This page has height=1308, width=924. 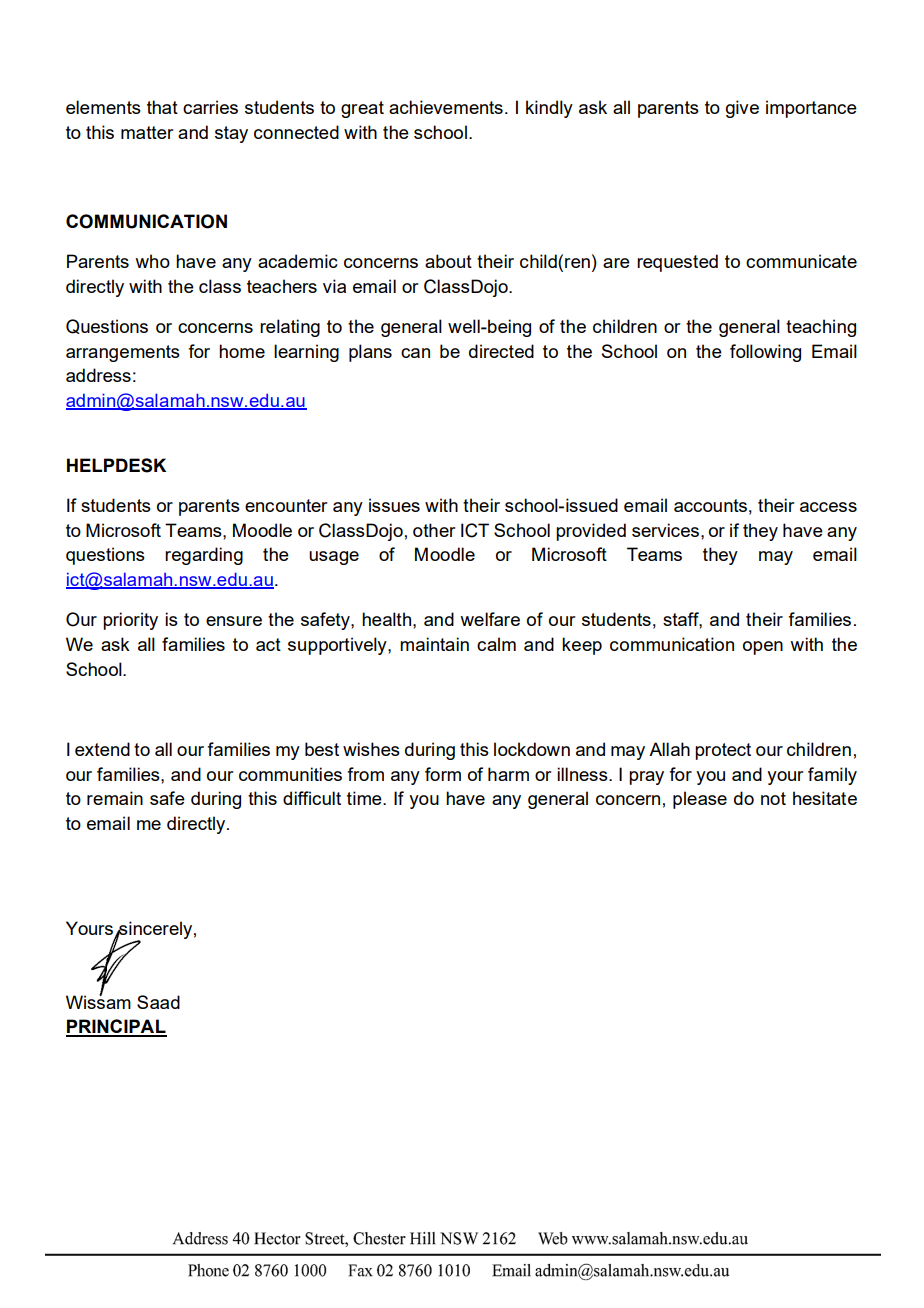 I want to click on lockdown, so click(x=532, y=749).
